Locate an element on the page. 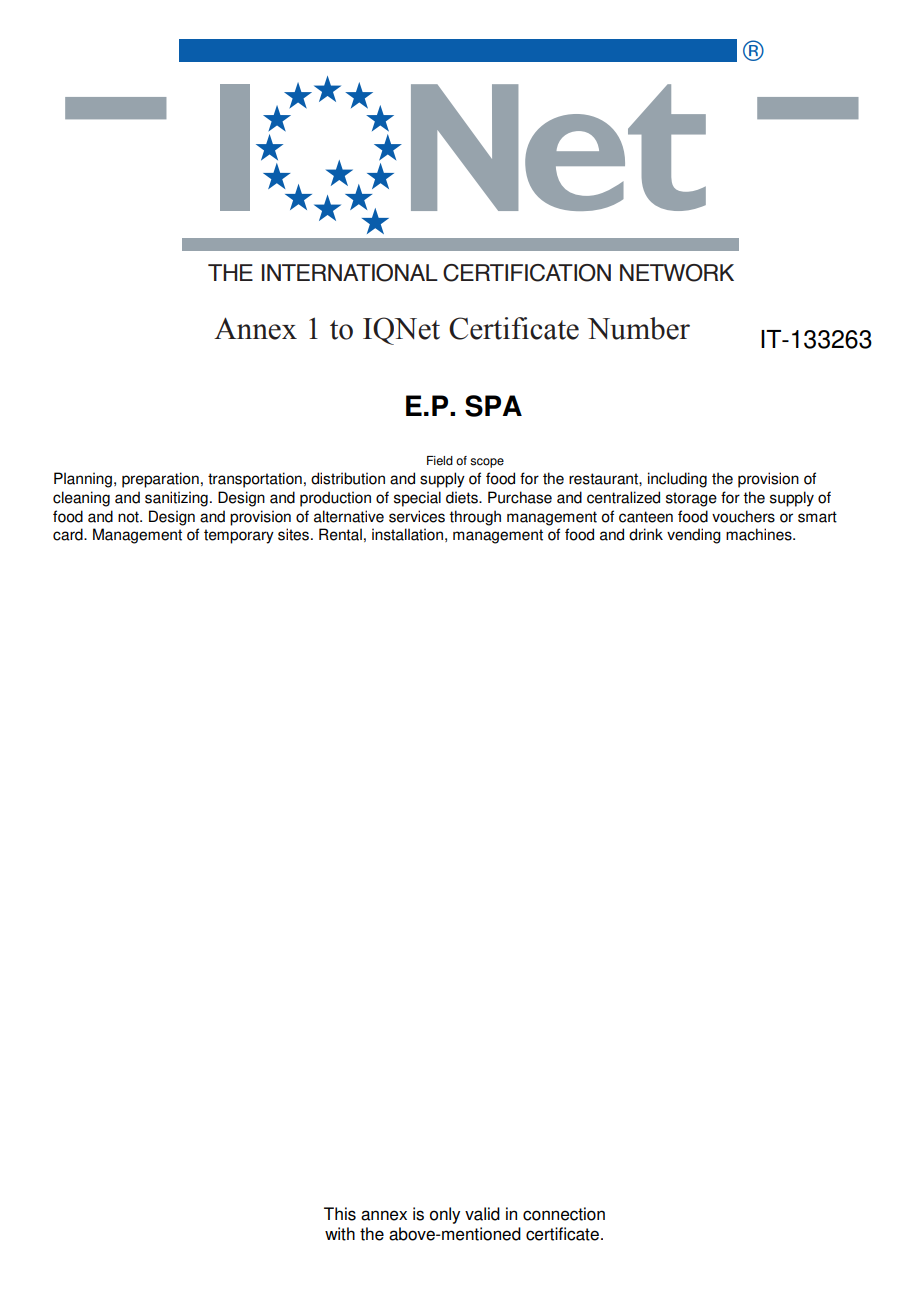 The height and width of the document is (1308, 924). CERTIFICATION is located at coordinates (527, 273).
